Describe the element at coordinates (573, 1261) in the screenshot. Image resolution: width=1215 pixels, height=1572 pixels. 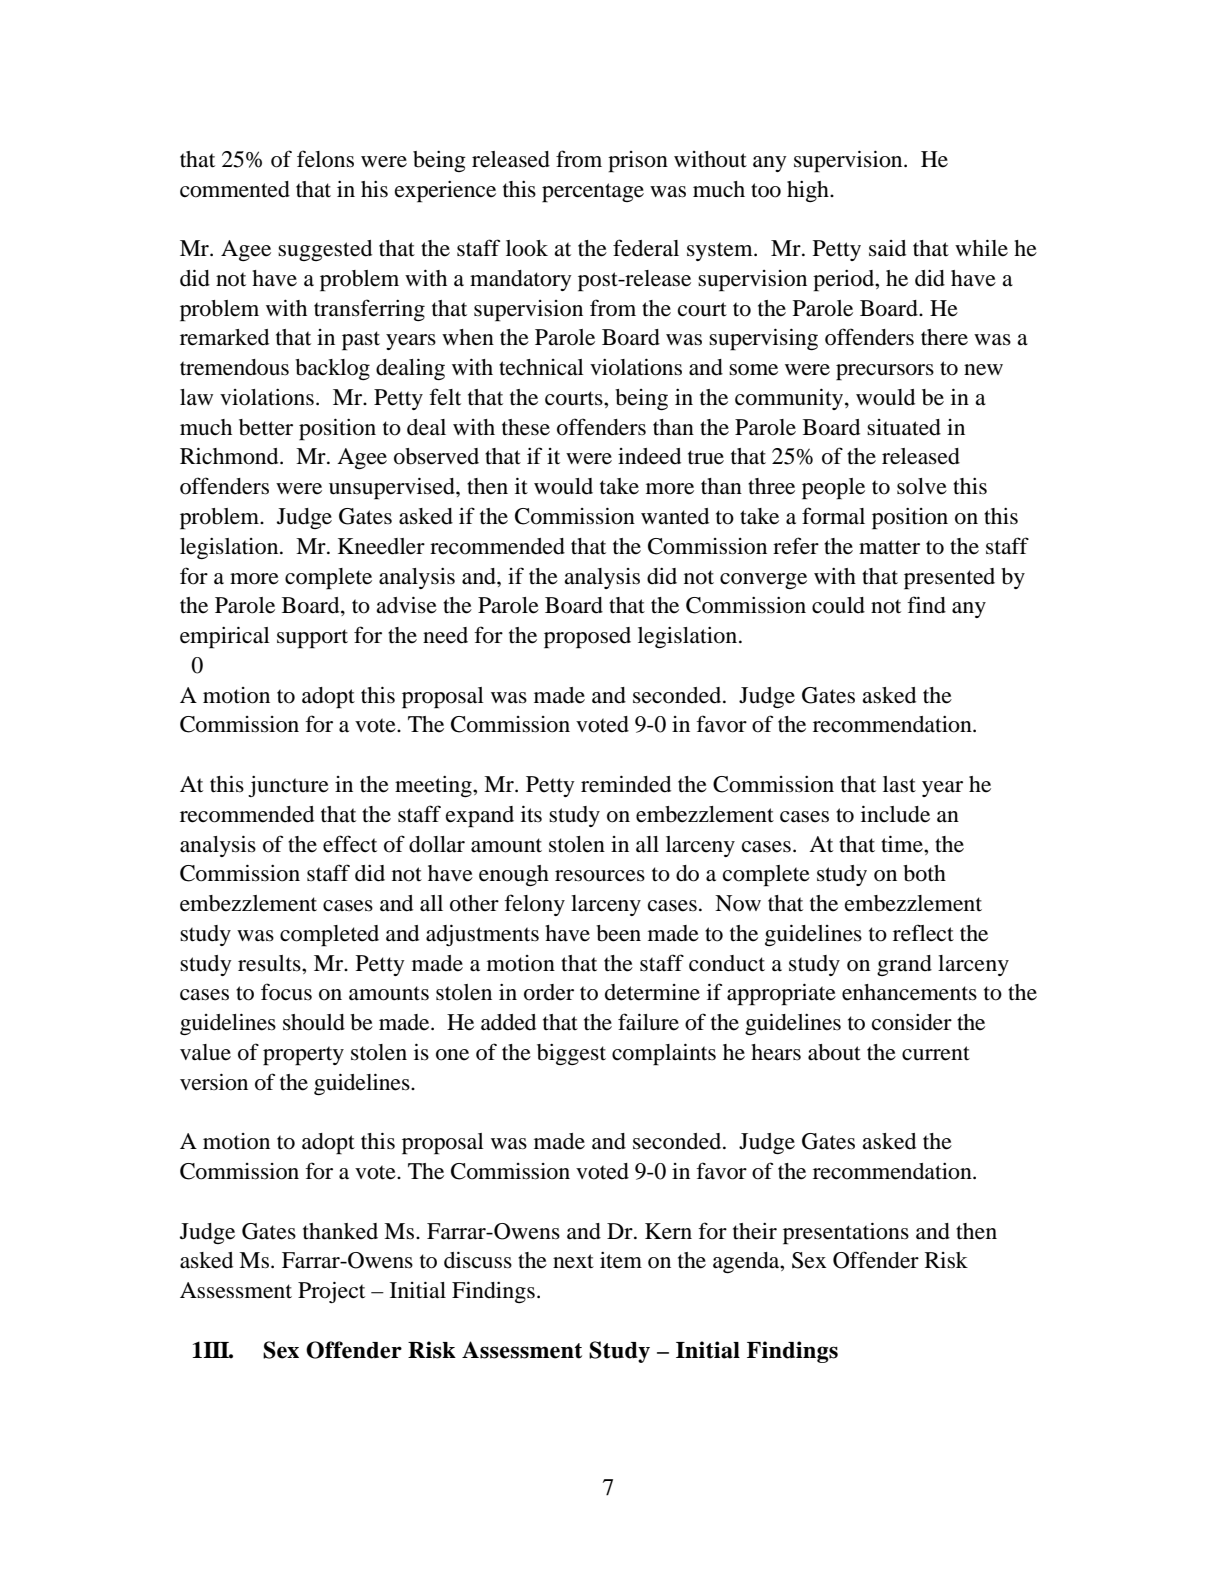
I see `next` at that location.
